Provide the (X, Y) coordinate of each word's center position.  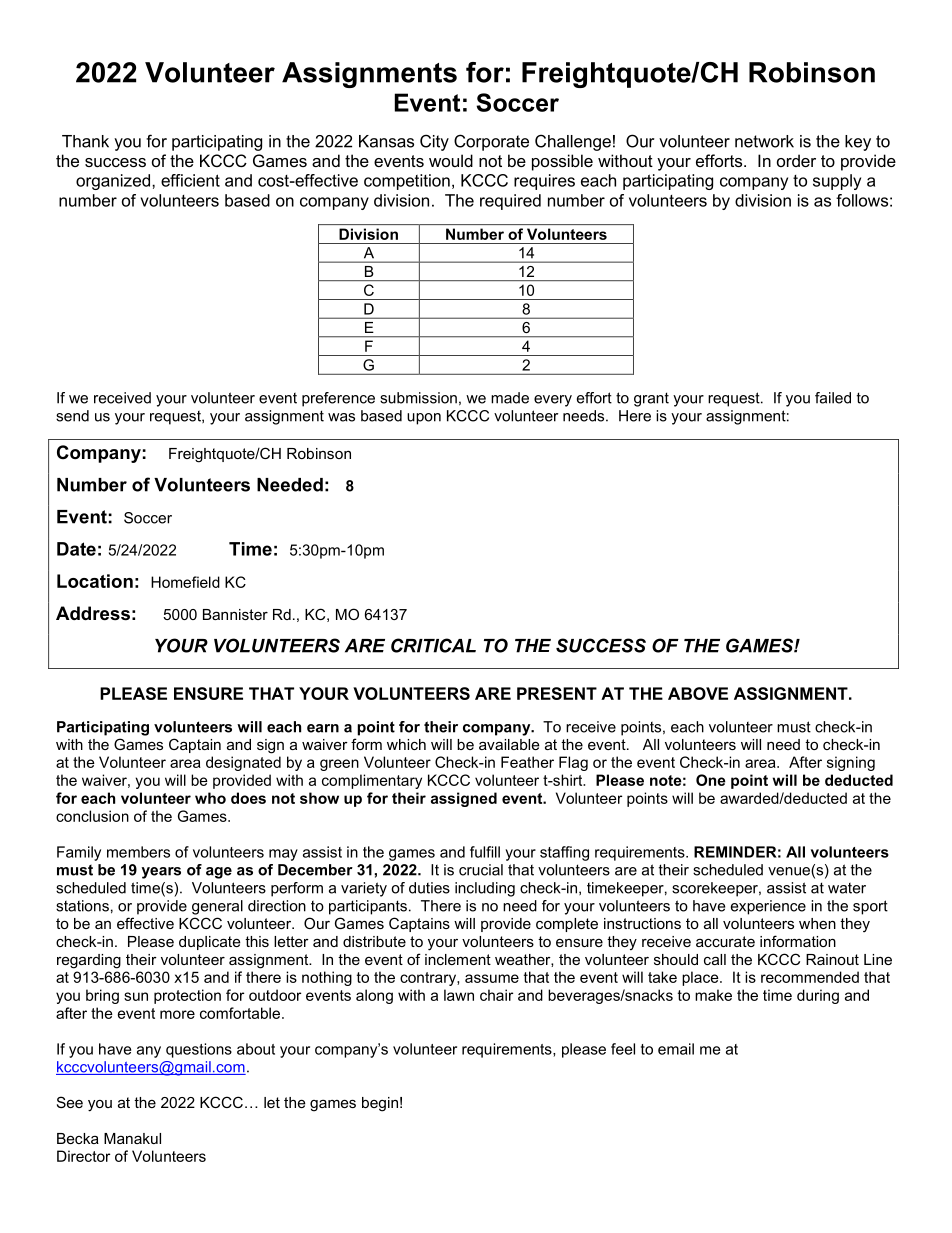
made (510, 398)
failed (833, 398)
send (72, 416)
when (817, 923)
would (451, 160)
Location (95, 581)
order (796, 160)
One (711, 780)
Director (83, 1156)
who (210, 798)
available (509, 744)
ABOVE (698, 693)
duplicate (210, 943)
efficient (190, 180)
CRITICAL (433, 645)
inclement (458, 959)
